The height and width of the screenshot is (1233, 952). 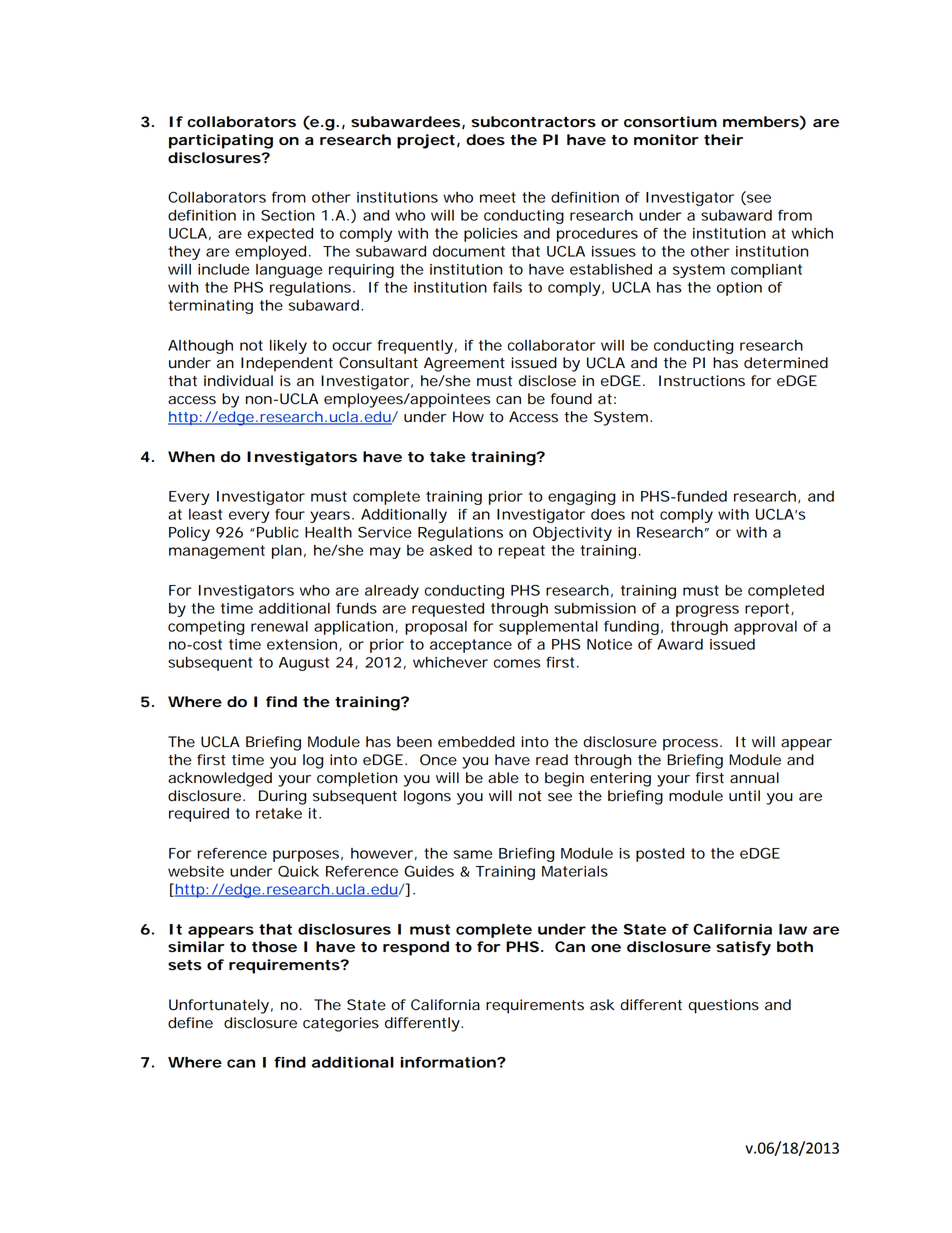 I want to click on until, so click(x=744, y=796).
